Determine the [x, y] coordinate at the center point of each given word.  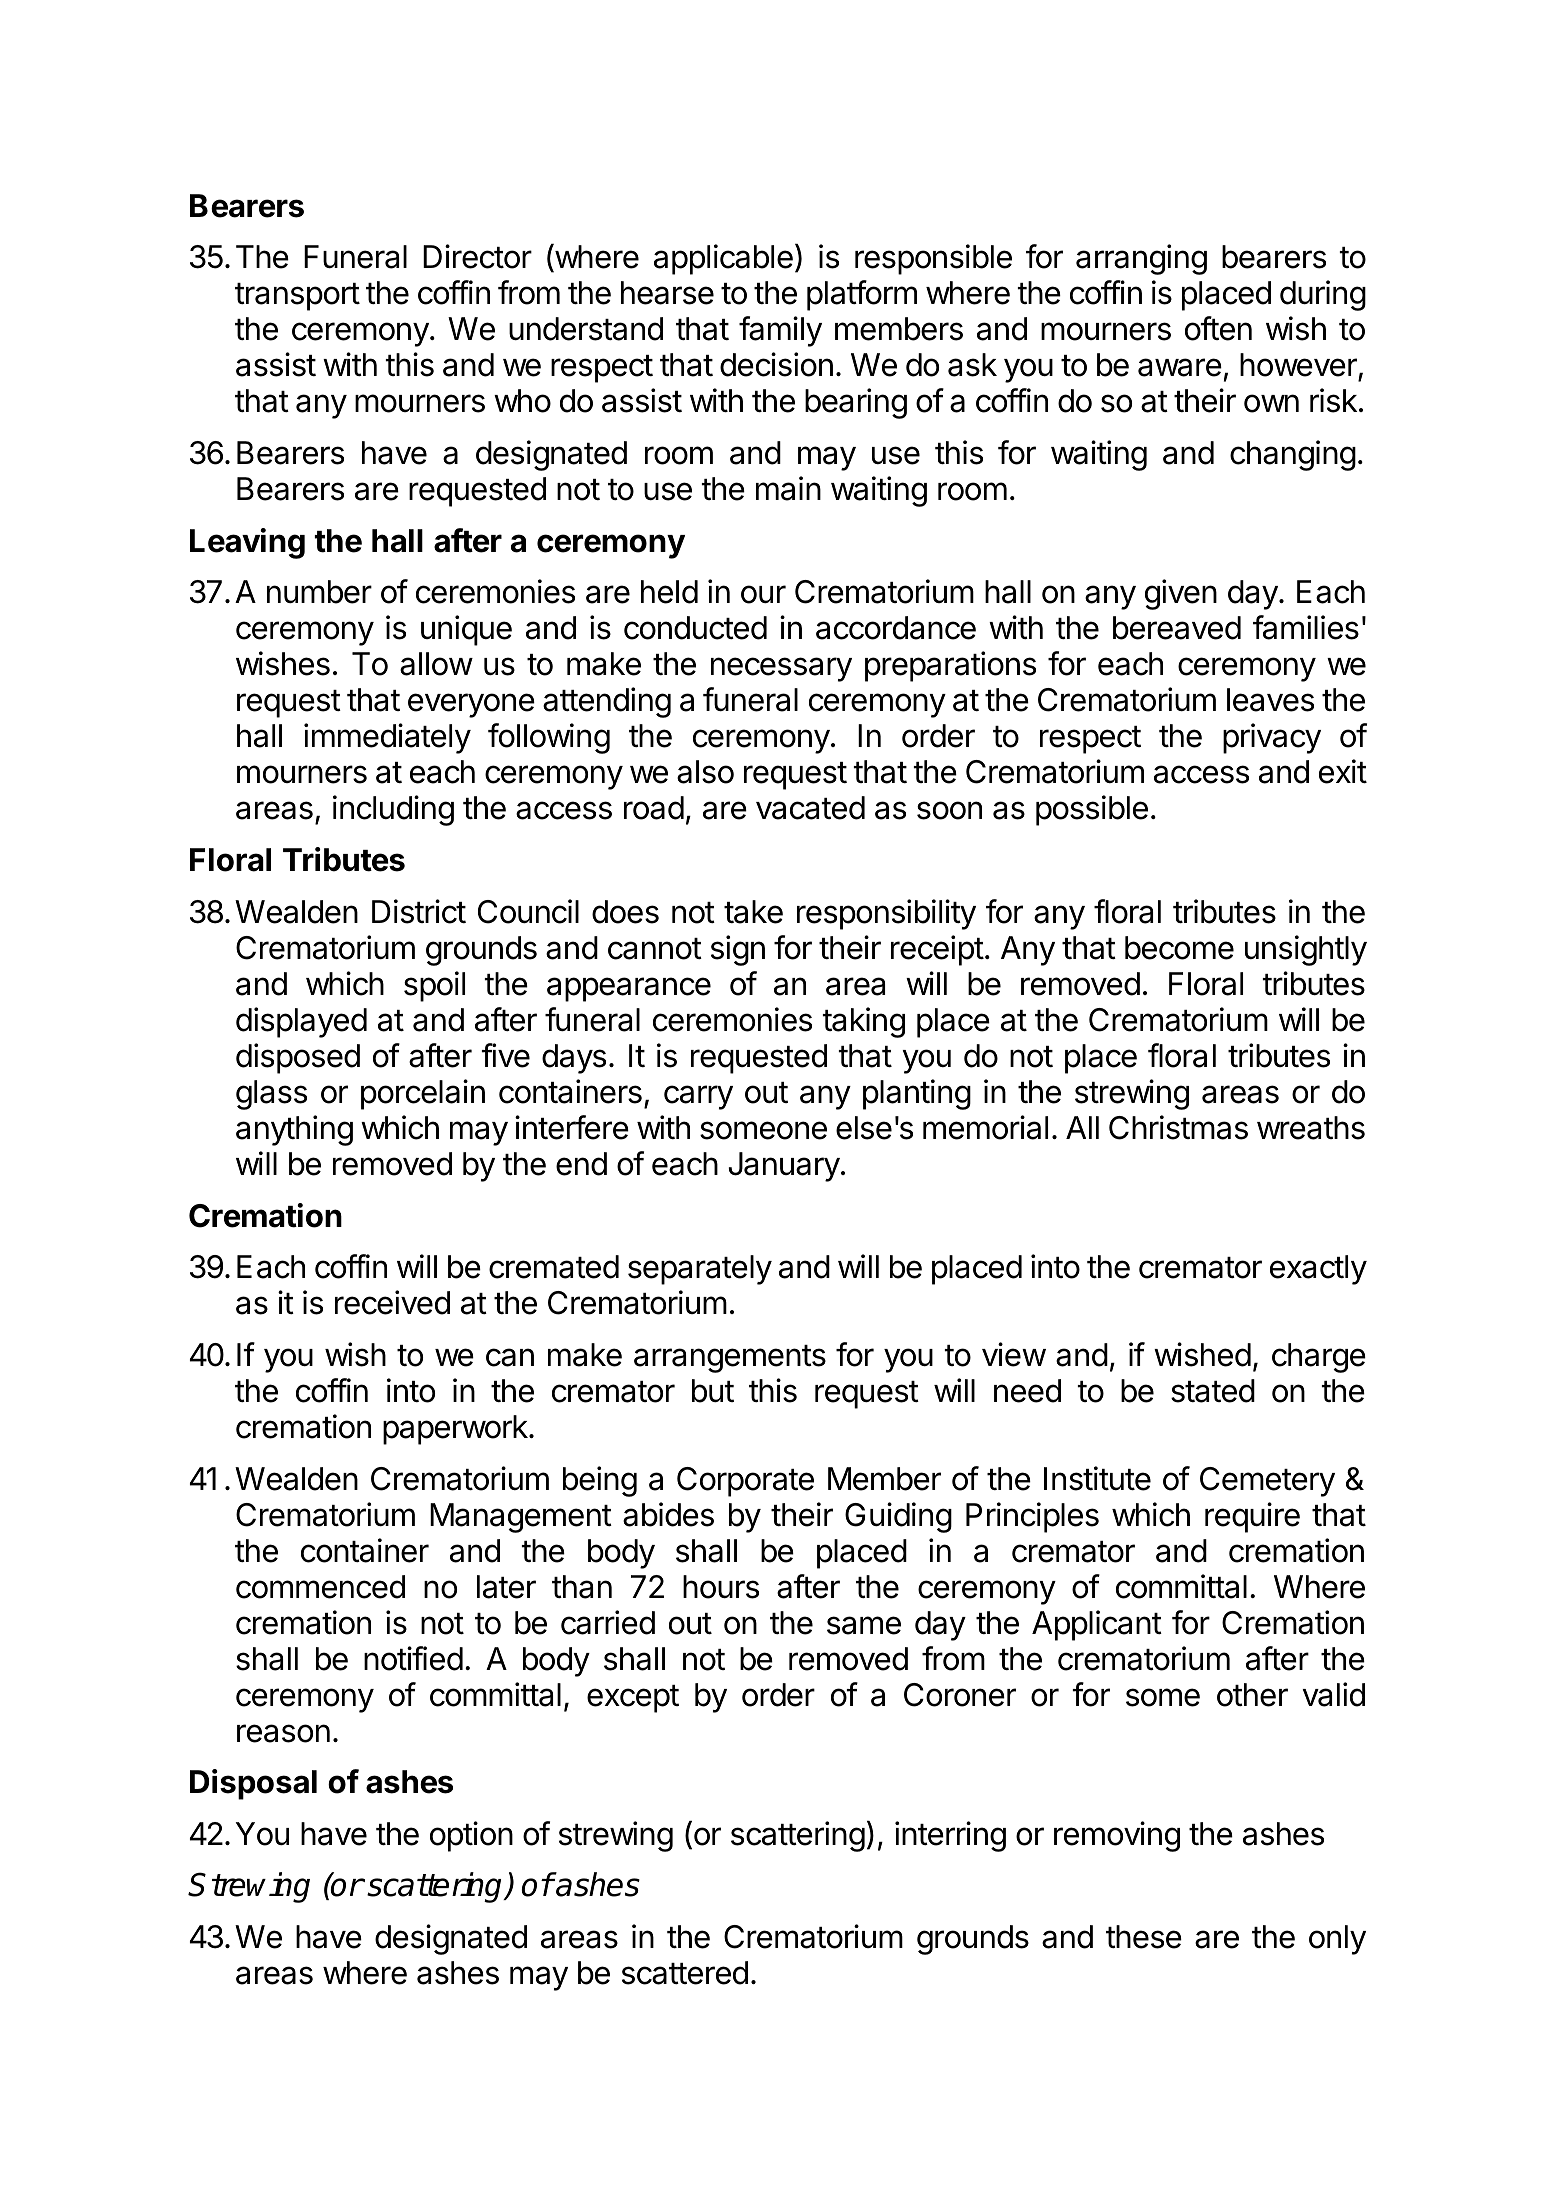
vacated [810, 808]
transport [297, 297]
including [393, 810]
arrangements [730, 1359]
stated [1213, 1391]
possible [1092, 810]
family [780, 331]
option [471, 1836]
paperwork [456, 1430]
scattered [685, 1973]
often [1218, 328]
